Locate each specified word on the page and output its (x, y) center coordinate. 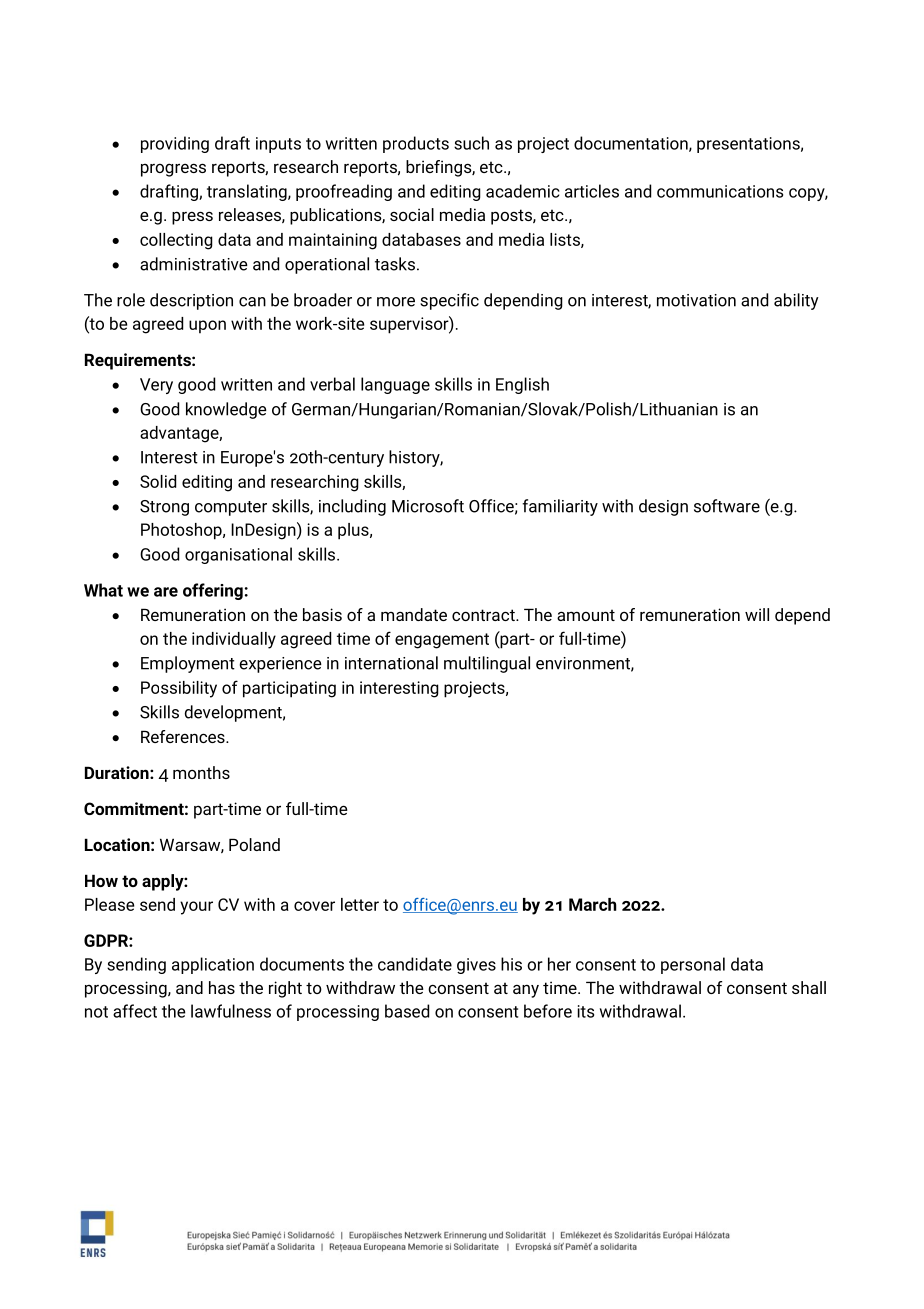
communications (720, 191)
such (471, 143)
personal (693, 965)
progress (173, 170)
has (222, 987)
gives (476, 966)
